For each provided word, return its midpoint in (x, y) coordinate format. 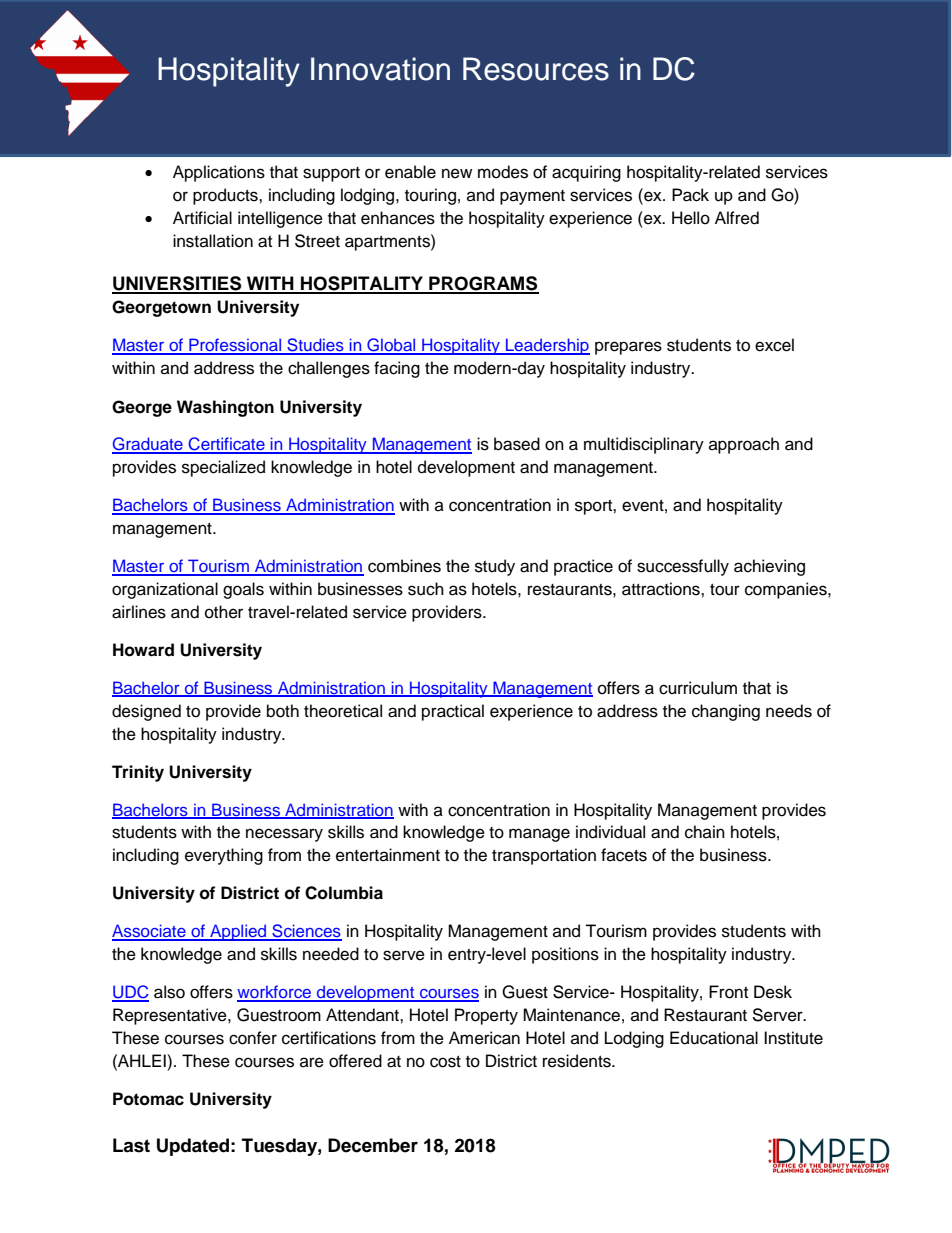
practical (453, 712)
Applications (219, 173)
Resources (536, 69)
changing (726, 712)
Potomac (148, 1099)
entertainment (388, 855)
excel (774, 345)
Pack (690, 195)
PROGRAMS (483, 284)
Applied (238, 932)
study (495, 567)
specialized (223, 468)
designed (146, 712)
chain (705, 832)
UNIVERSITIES (178, 284)
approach (744, 445)
